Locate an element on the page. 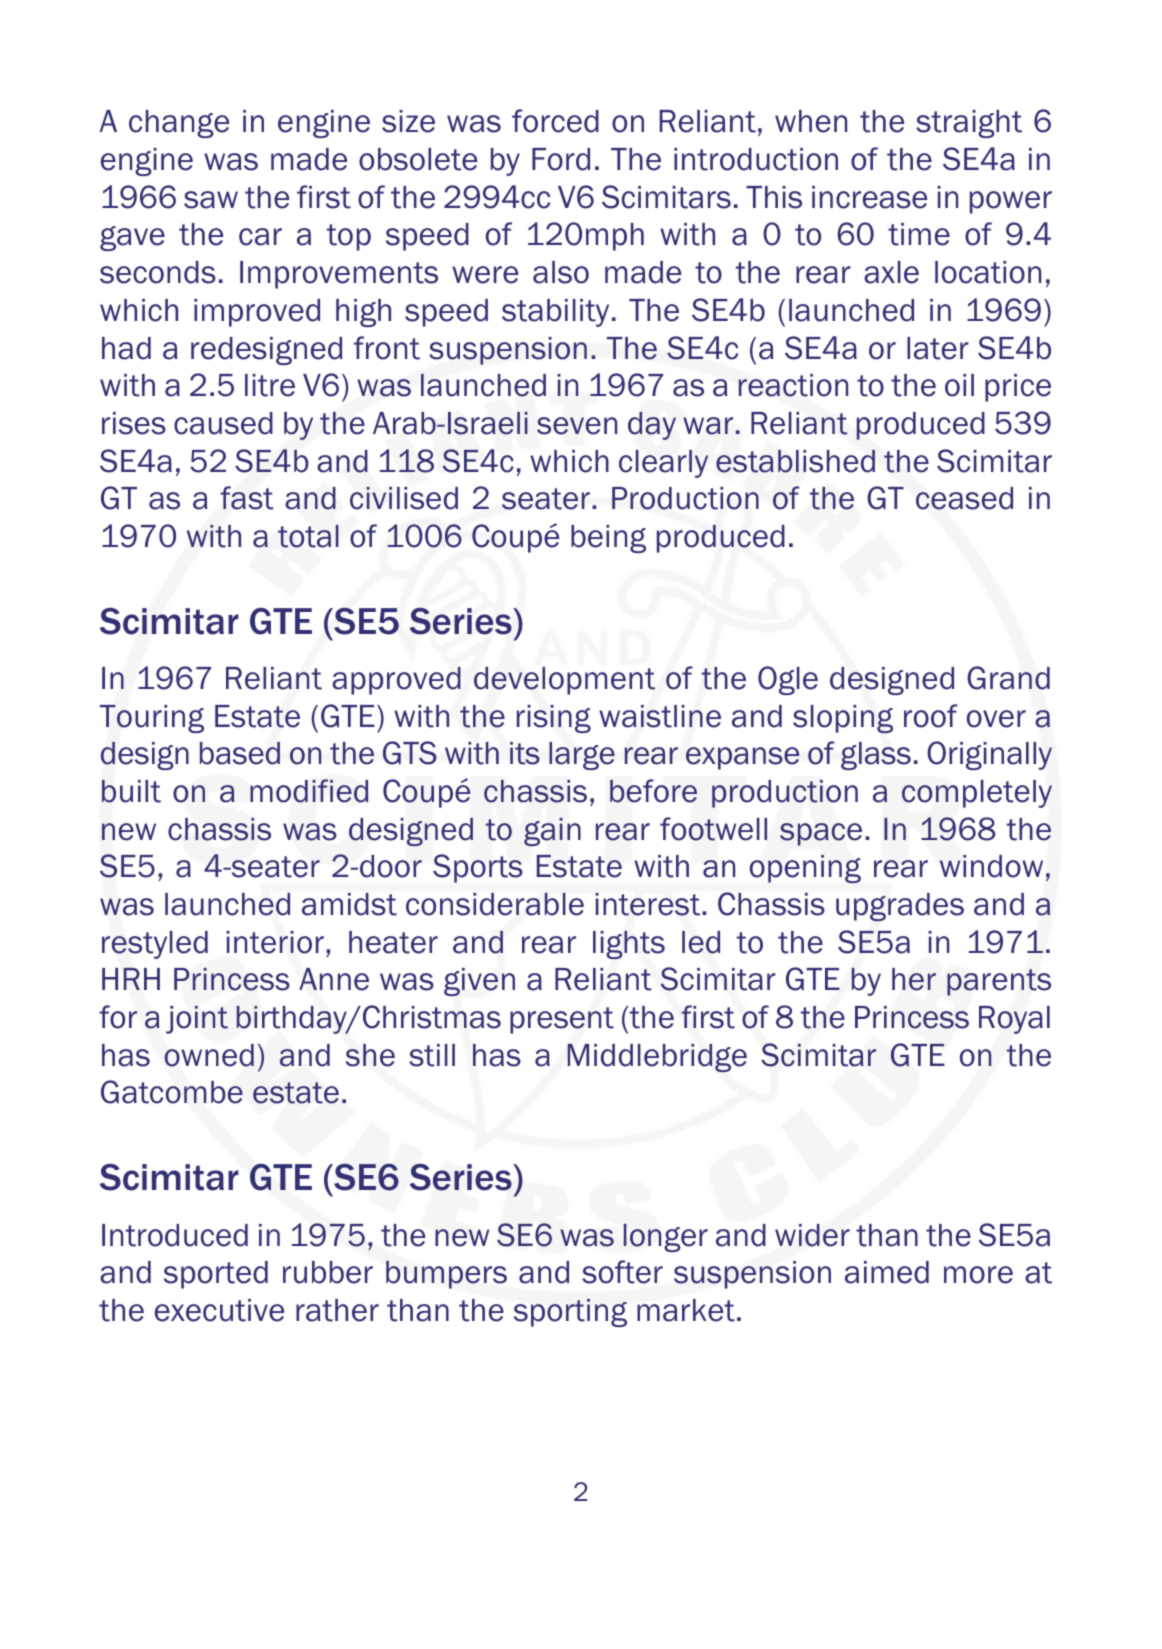 This image has width=1162, height=1649. Ford is located at coordinates (561, 159).
